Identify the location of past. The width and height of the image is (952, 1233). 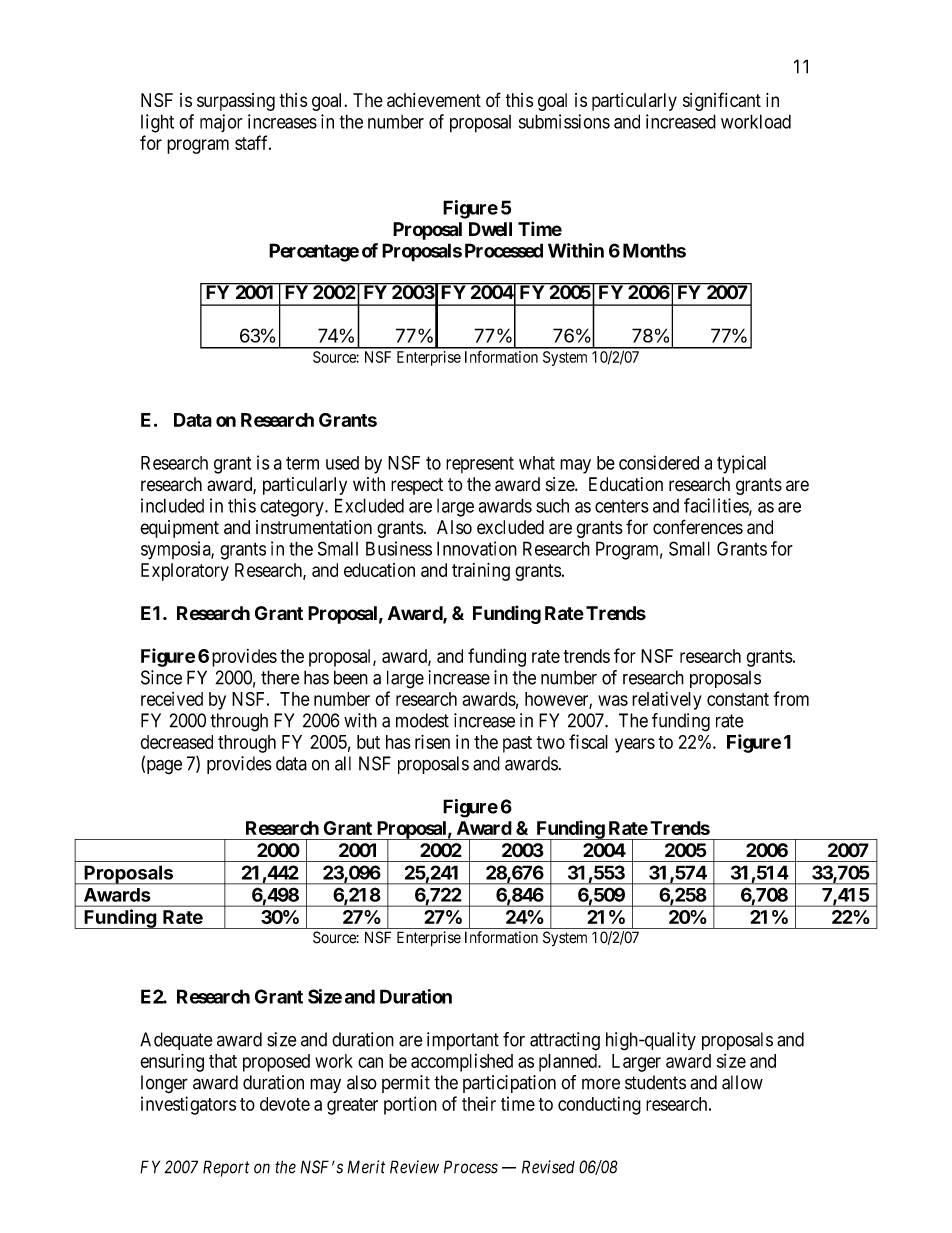
(517, 744).
